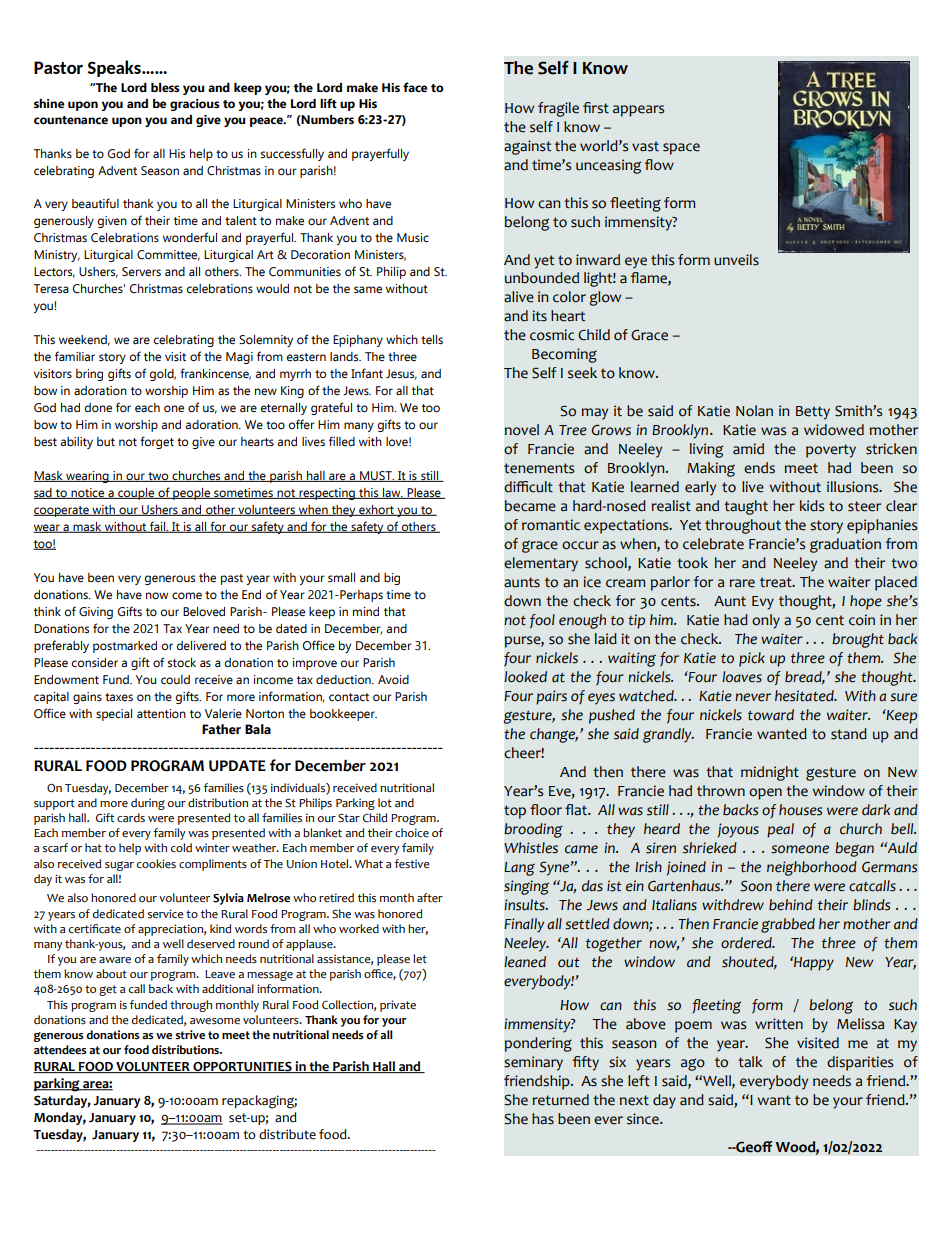 This screenshot has width=952, height=1233. What do you see at coordinates (165, 88) in the screenshot?
I see `bless` at bounding box center [165, 88].
